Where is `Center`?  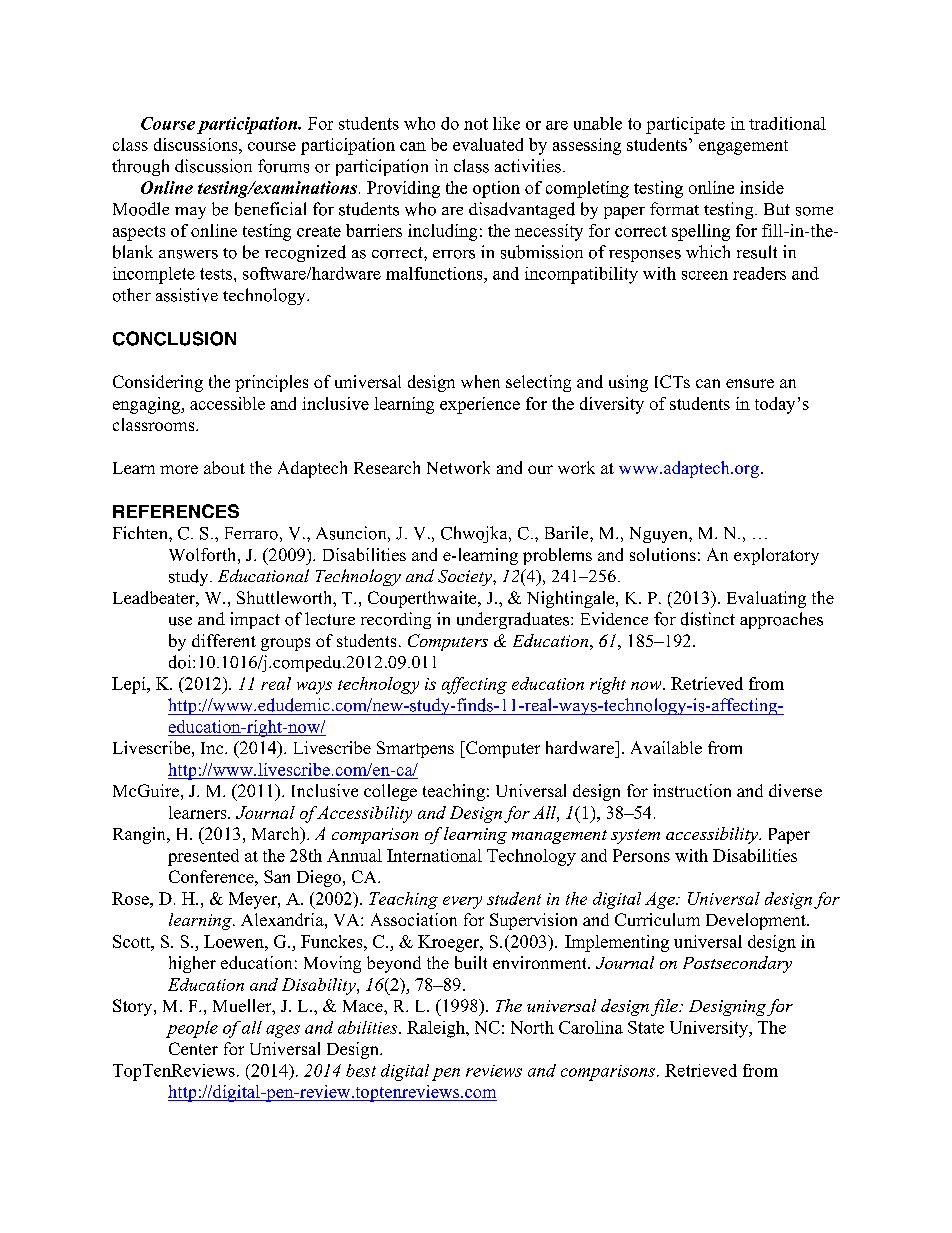
Center is located at coordinates (193, 1048).
